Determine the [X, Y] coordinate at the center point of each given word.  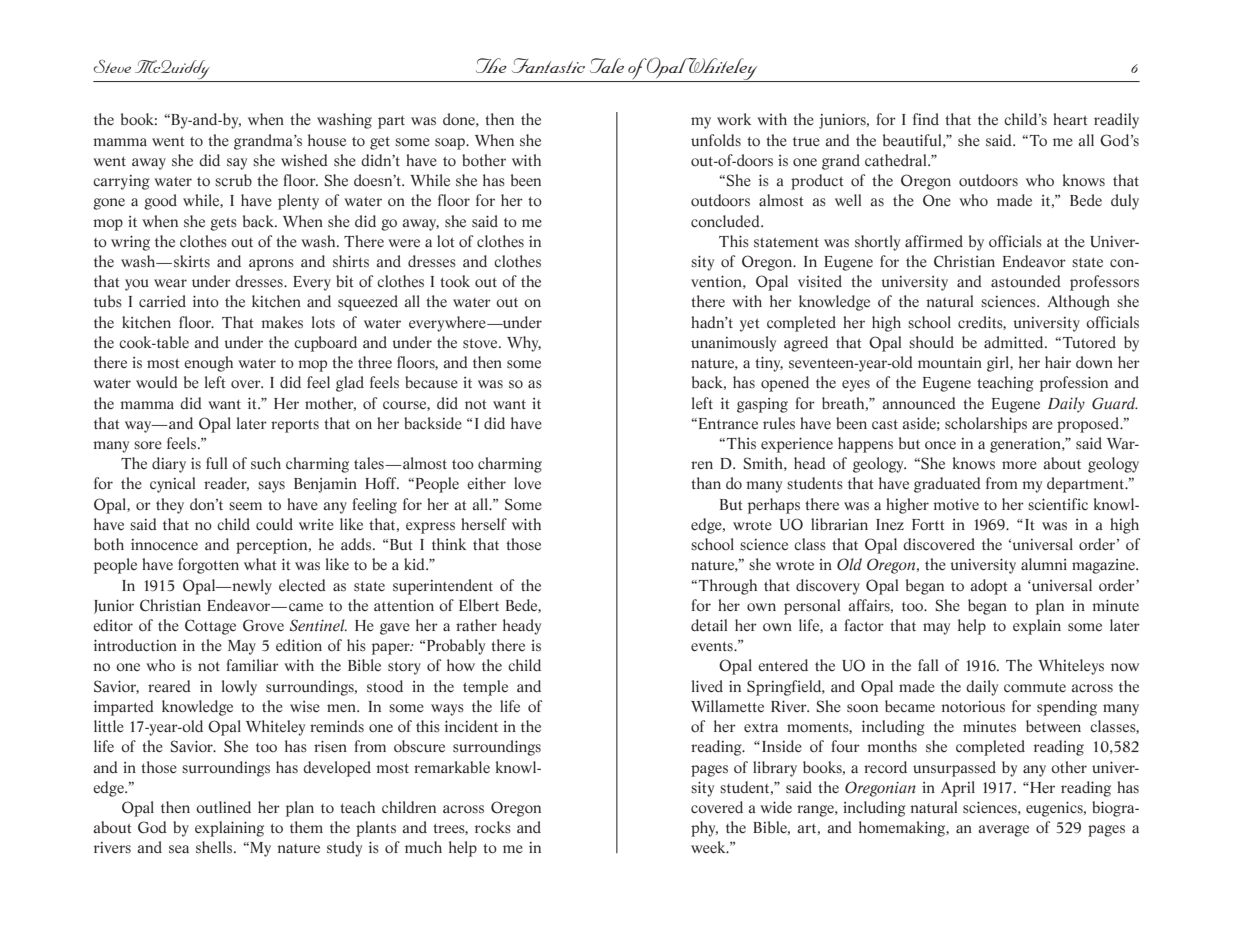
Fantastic [548, 65]
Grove [263, 625]
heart [1070, 119]
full [216, 463]
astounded [1026, 281]
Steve [112, 66]
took [455, 281]
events [713, 646]
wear [170, 283]
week [709, 847]
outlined [223, 807]
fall [928, 665]
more [1019, 465]
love [527, 483]
